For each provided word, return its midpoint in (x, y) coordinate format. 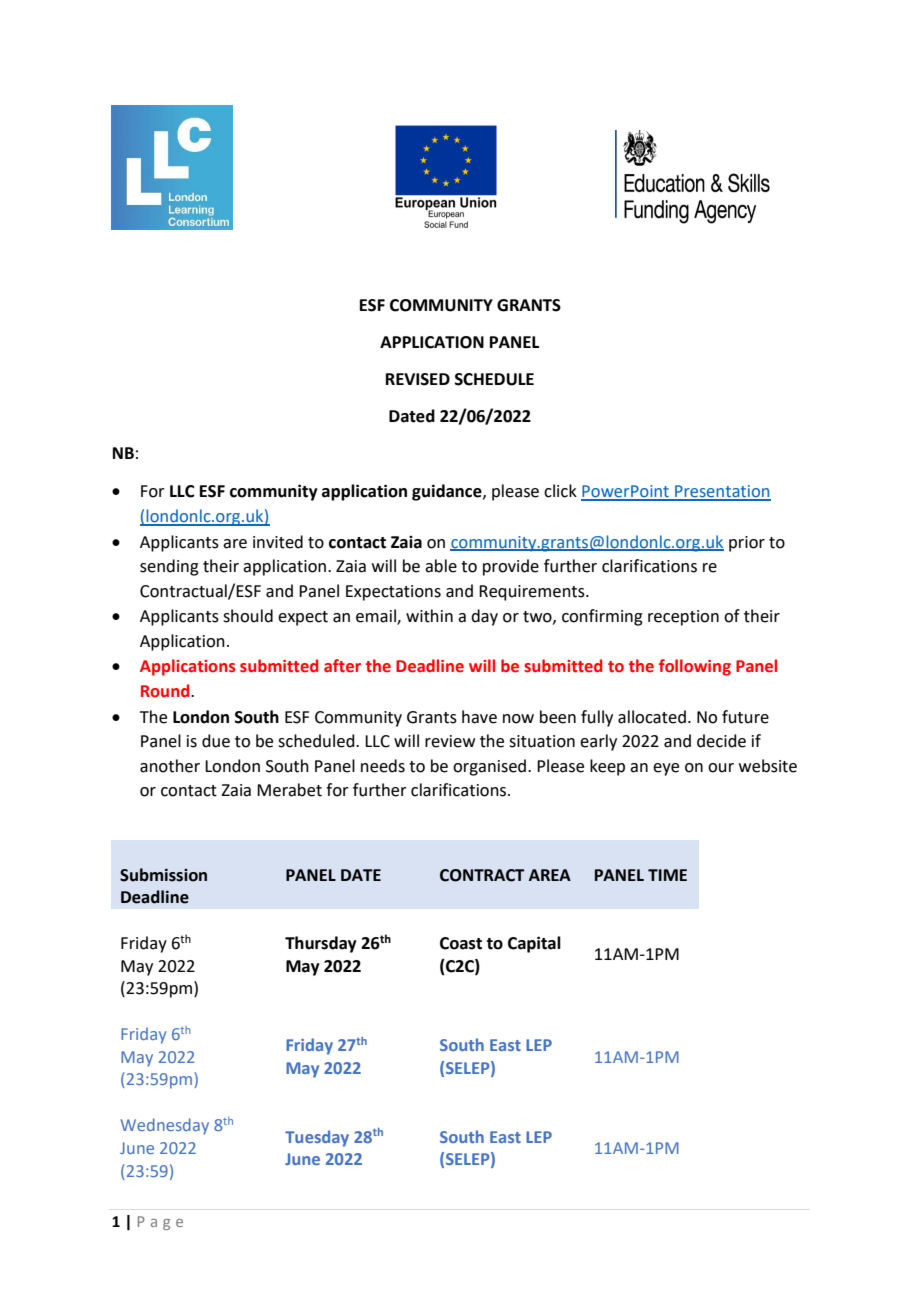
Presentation (722, 492)
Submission (163, 875)
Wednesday (165, 1126)
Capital (534, 944)
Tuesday (317, 1138)
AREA (550, 875)
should (248, 616)
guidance (448, 492)
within (429, 616)
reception (683, 618)
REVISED (418, 379)
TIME (667, 875)
